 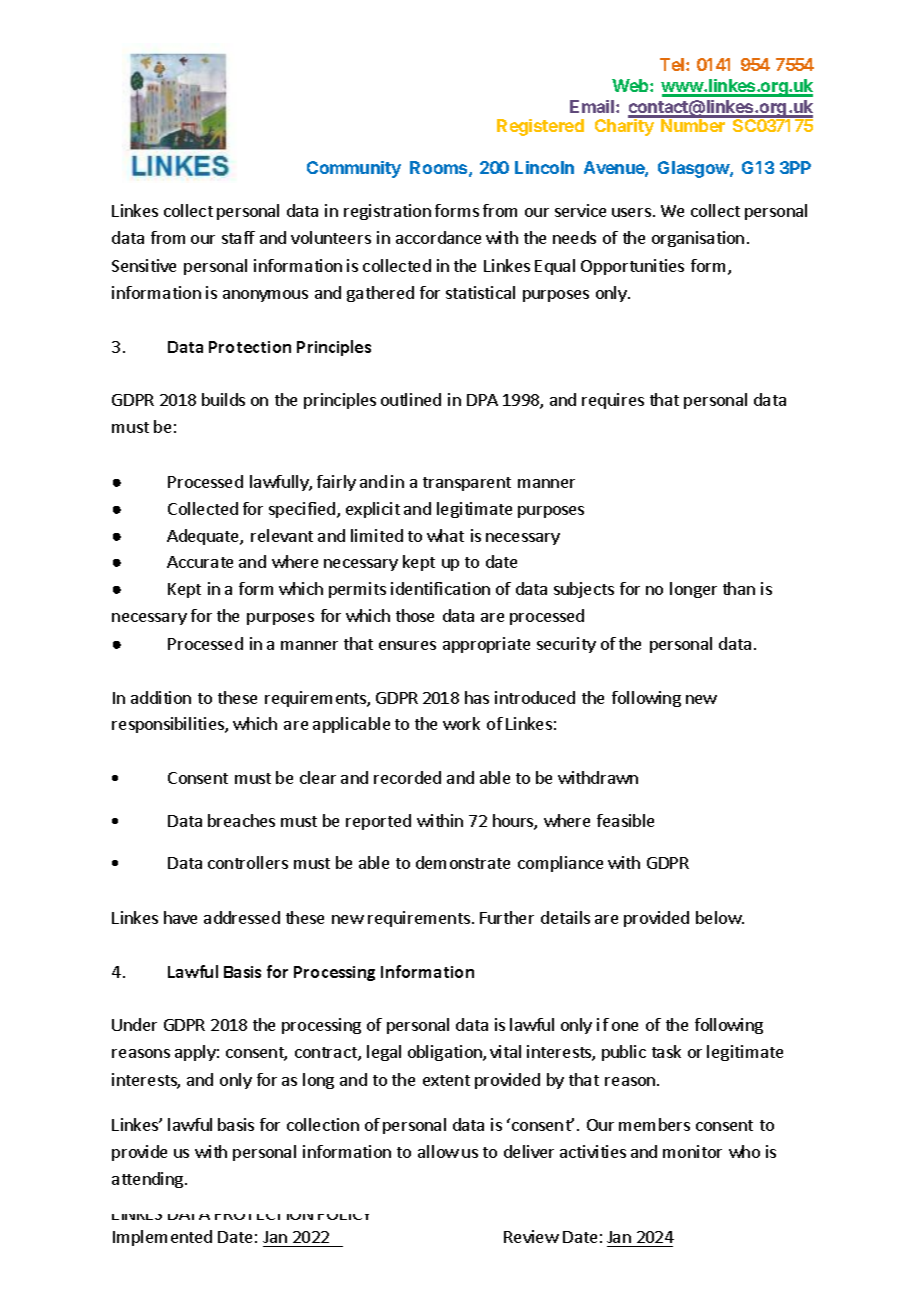 I want to click on staff, so click(x=238, y=237).
